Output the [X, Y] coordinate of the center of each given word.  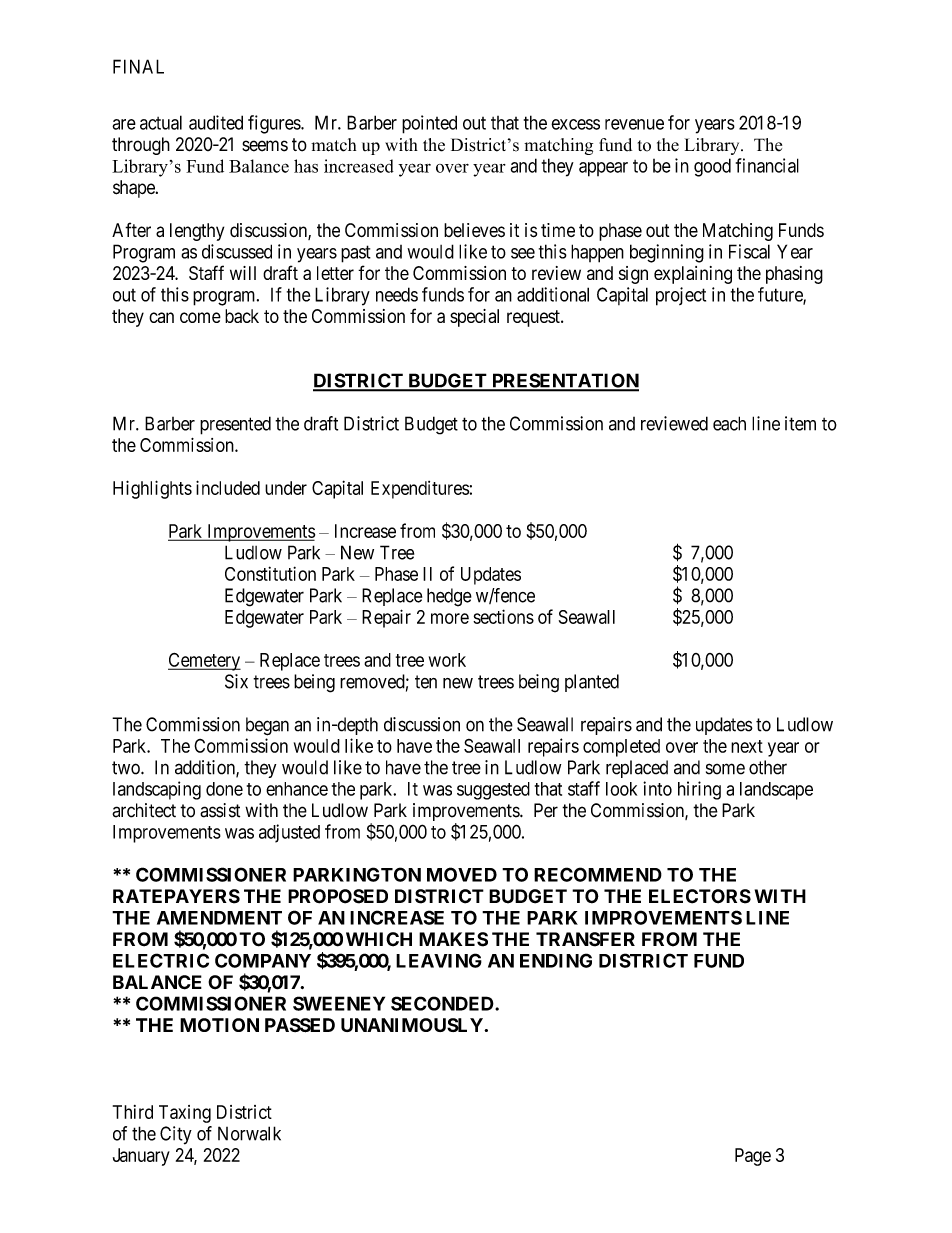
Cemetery [204, 662]
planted [592, 683]
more [450, 618]
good [712, 167]
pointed [429, 124]
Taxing [185, 1114]
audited [216, 122]
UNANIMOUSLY [413, 1025]
